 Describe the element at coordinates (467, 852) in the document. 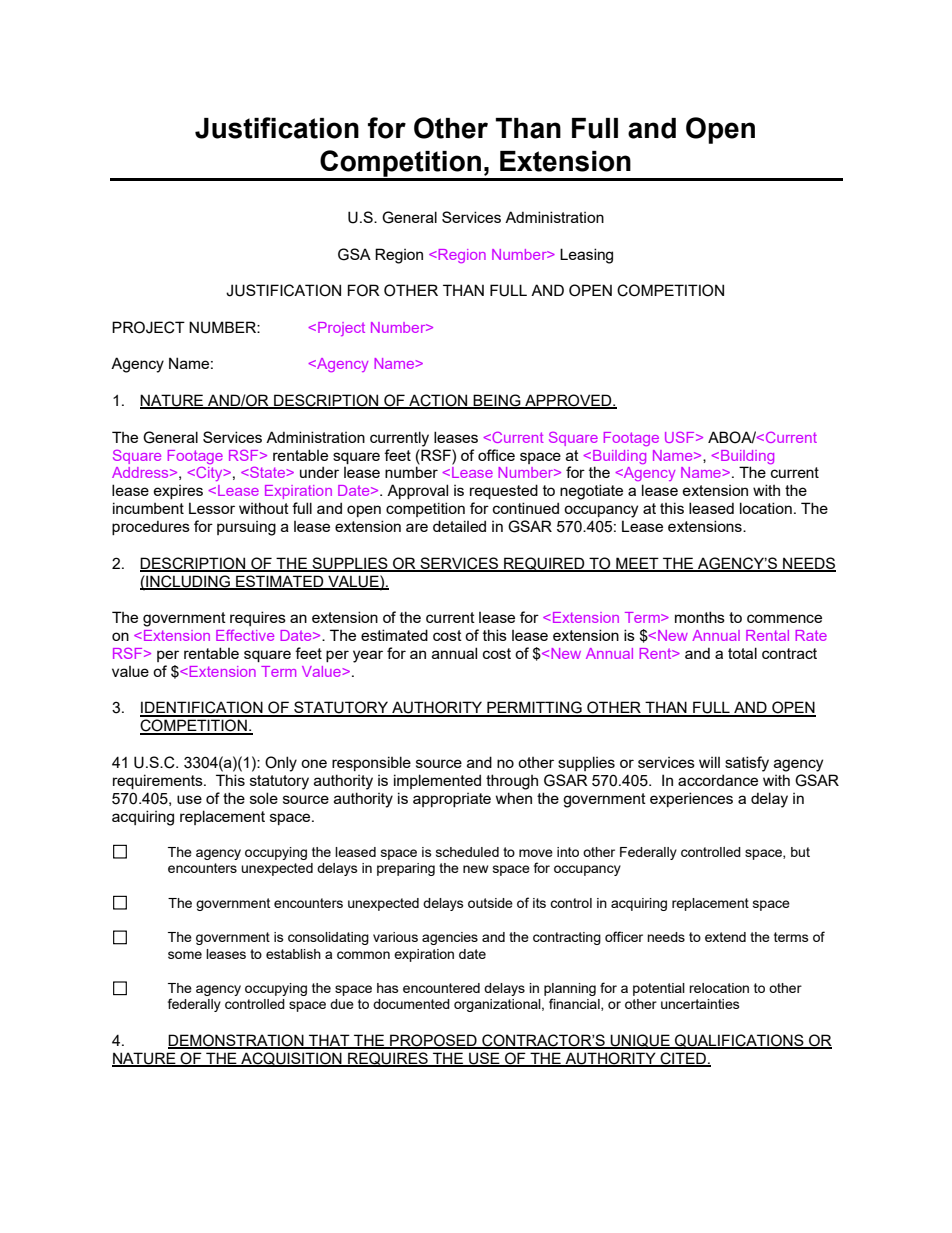

I see `scheduled` at that location.
